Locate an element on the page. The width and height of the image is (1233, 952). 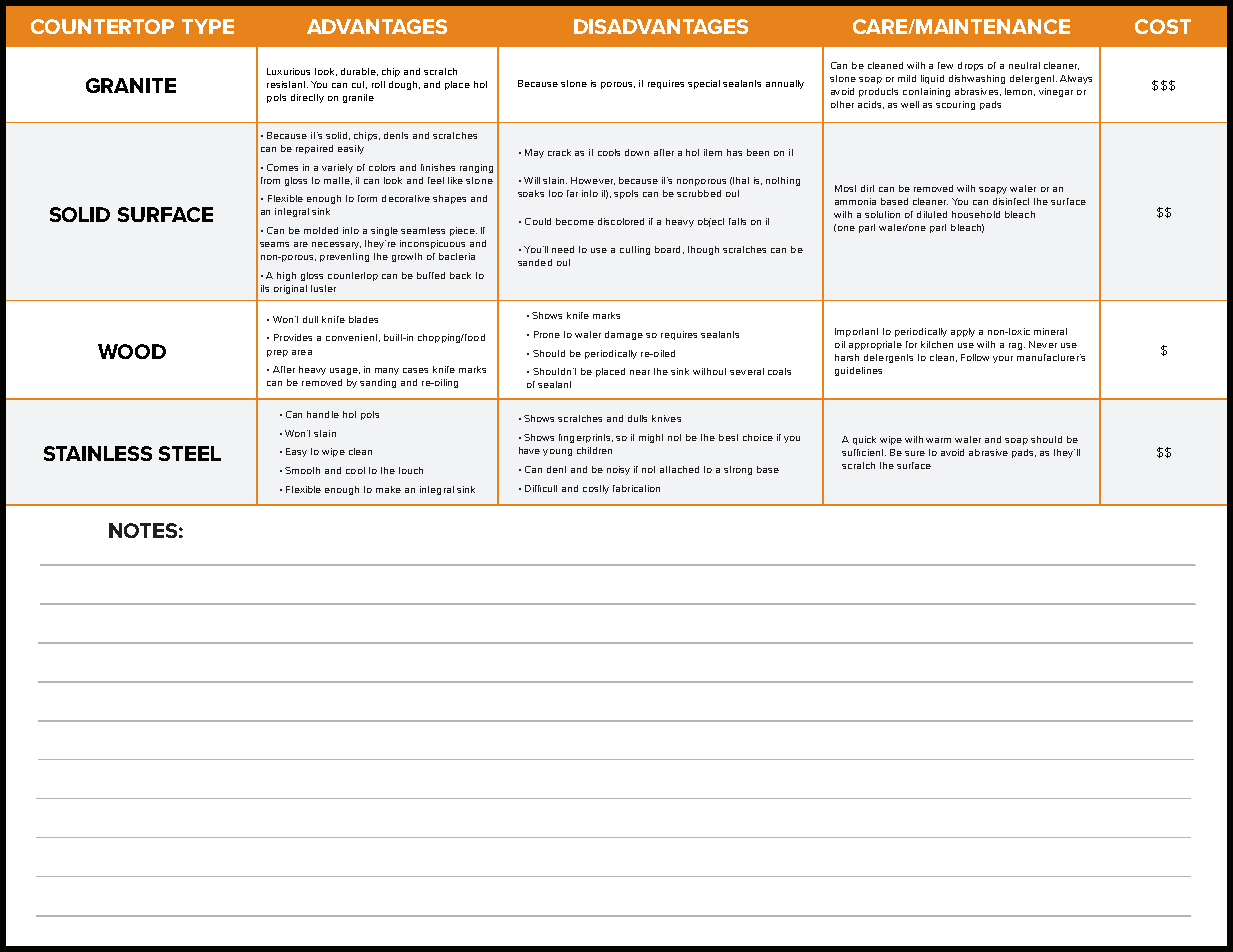
noisy is located at coordinates (618, 470).
